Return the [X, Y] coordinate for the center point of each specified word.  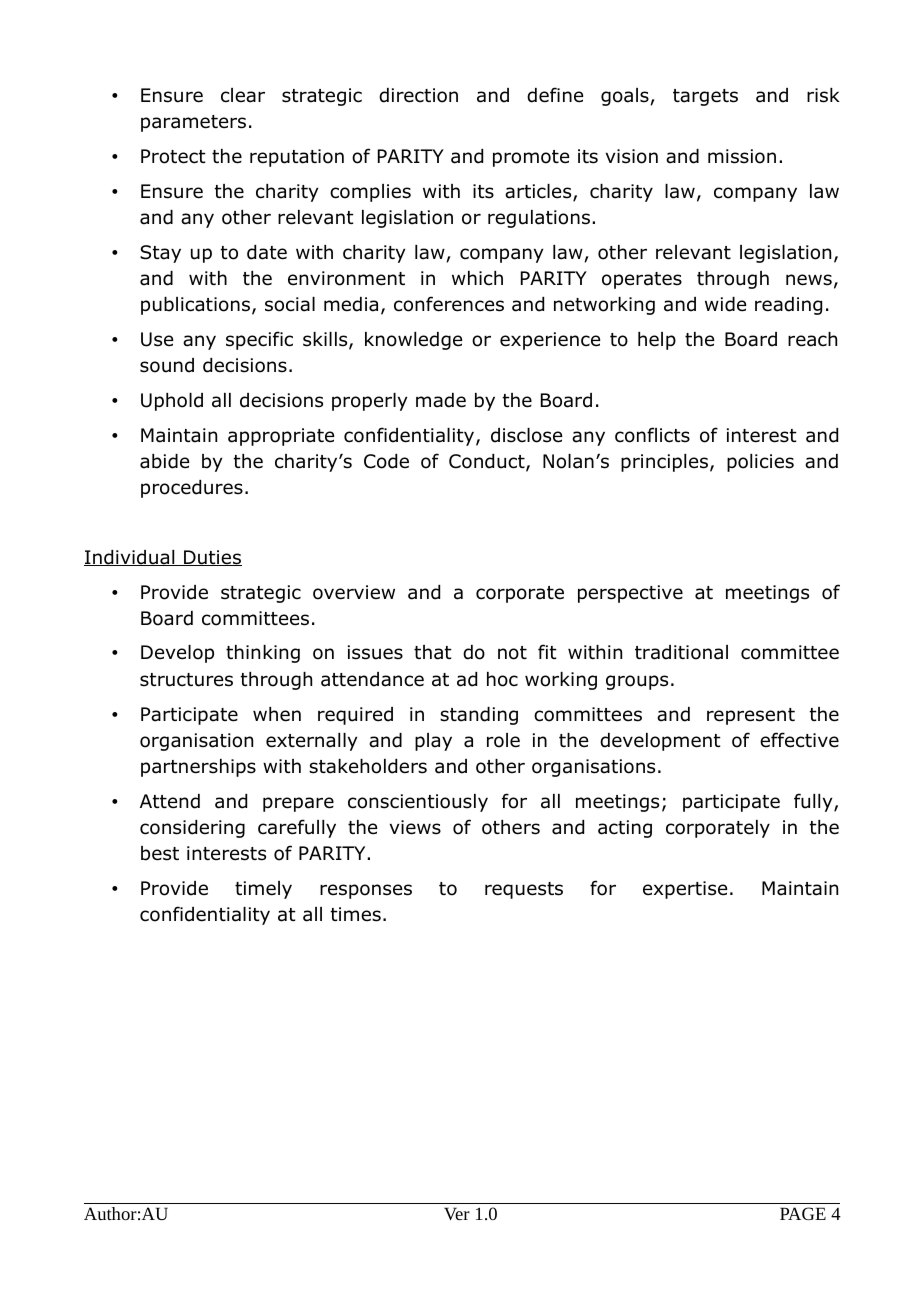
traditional [681, 652]
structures [186, 680]
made [441, 400]
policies [760, 463]
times [356, 914]
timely [263, 890]
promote [531, 158]
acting [625, 829]
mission [742, 156]
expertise [685, 890]
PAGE [803, 1213]
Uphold [172, 402]
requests [524, 890]
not [512, 653]
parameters [193, 123]
